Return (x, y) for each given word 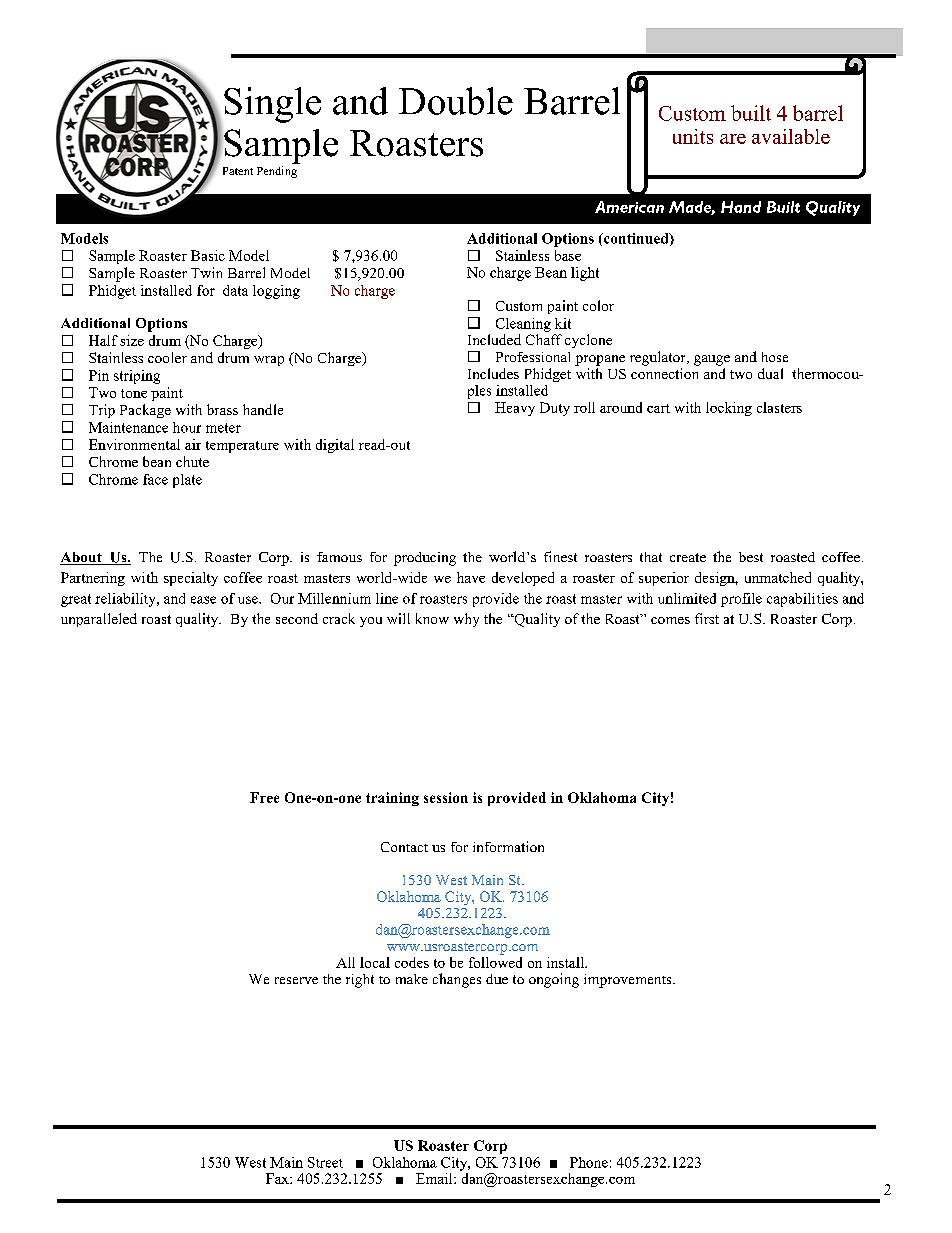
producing (425, 559)
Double (456, 101)
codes (412, 962)
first (707, 618)
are (733, 139)
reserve (296, 980)
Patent (238, 171)
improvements (629, 981)
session (446, 797)
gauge (712, 360)
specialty (191, 579)
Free (264, 797)
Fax (278, 1178)
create (688, 557)
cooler (167, 357)
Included (494, 339)
